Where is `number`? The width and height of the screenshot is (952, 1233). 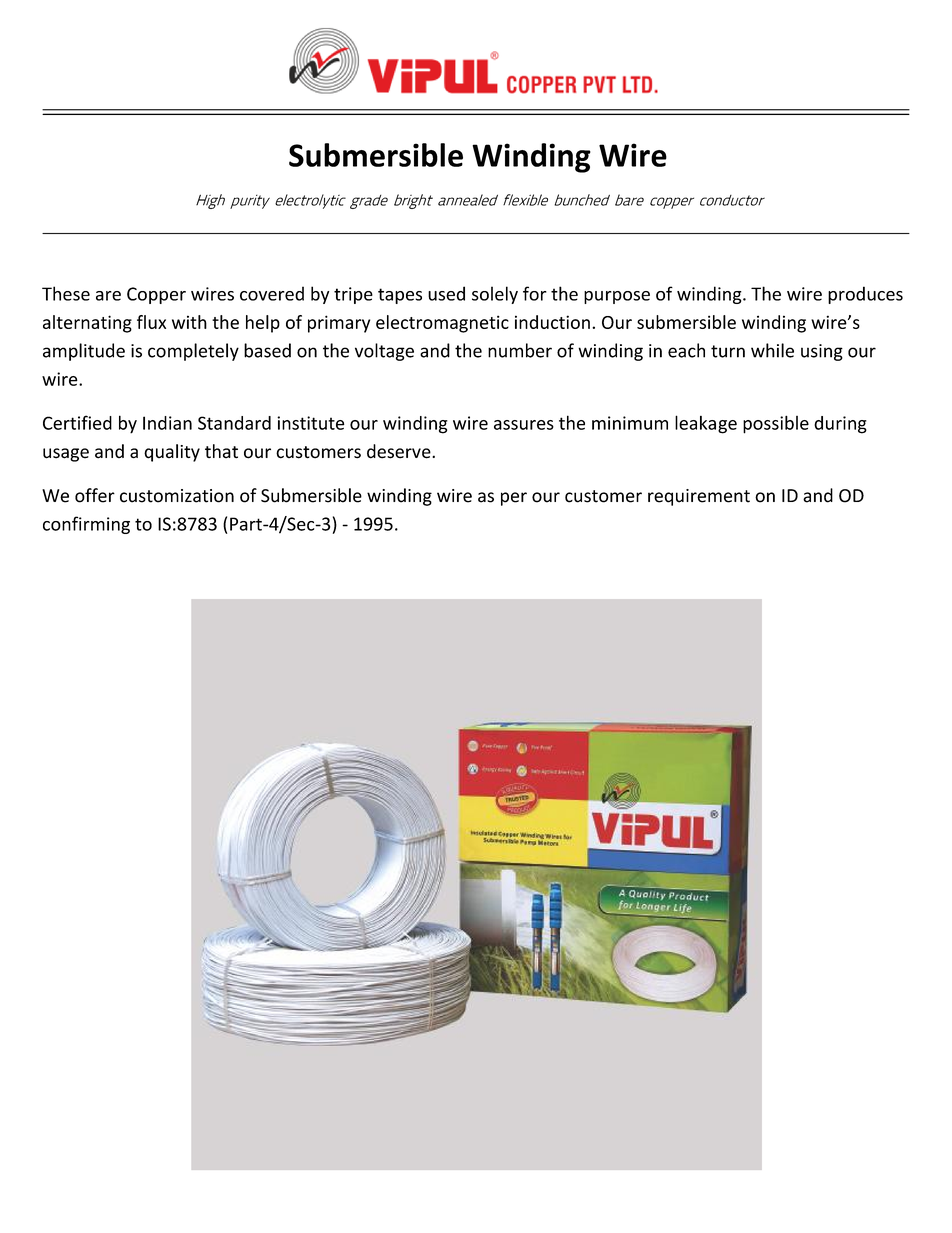
number is located at coordinates (520, 350).
